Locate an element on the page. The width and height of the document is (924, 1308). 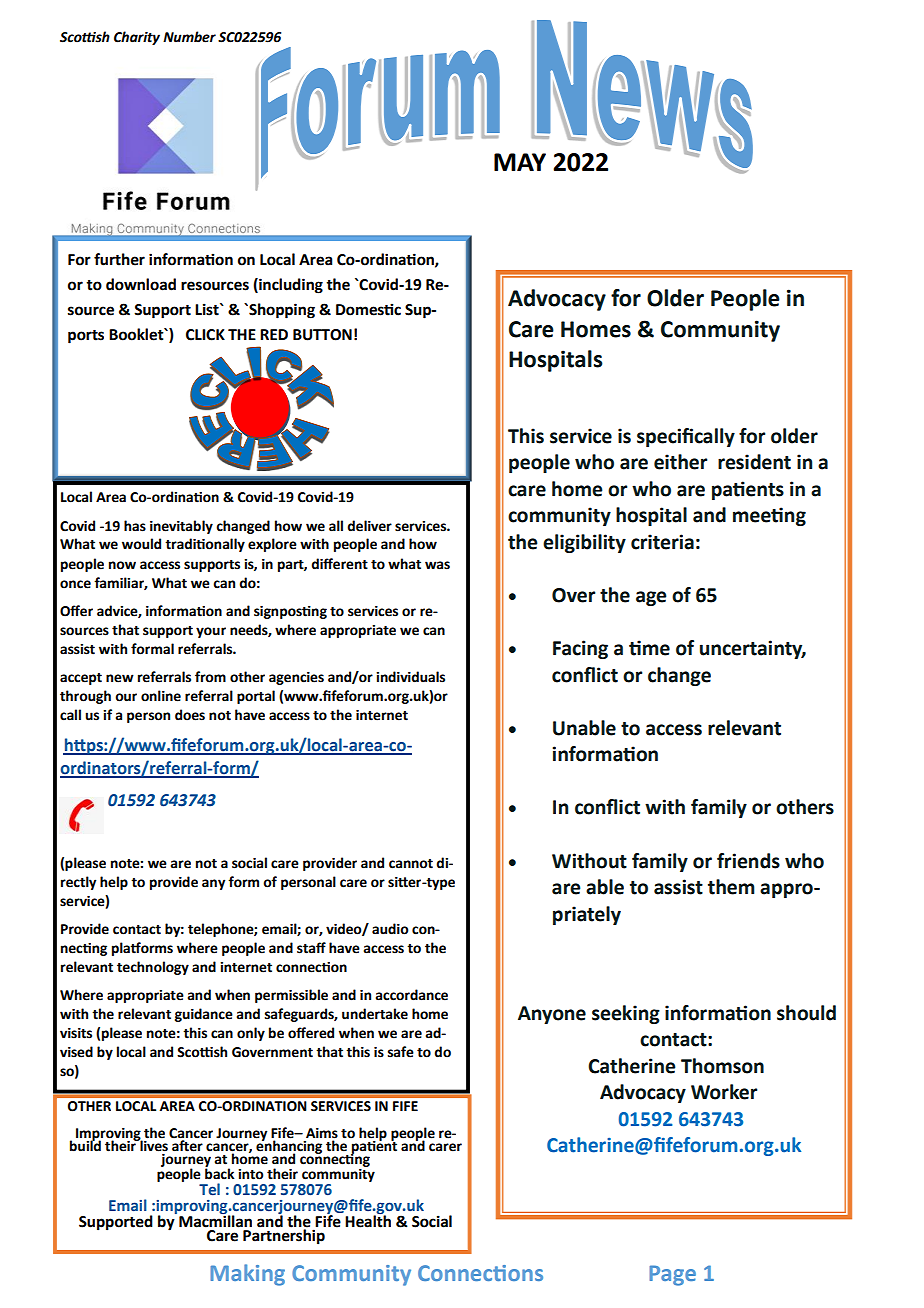
technology is located at coordinates (153, 968).
